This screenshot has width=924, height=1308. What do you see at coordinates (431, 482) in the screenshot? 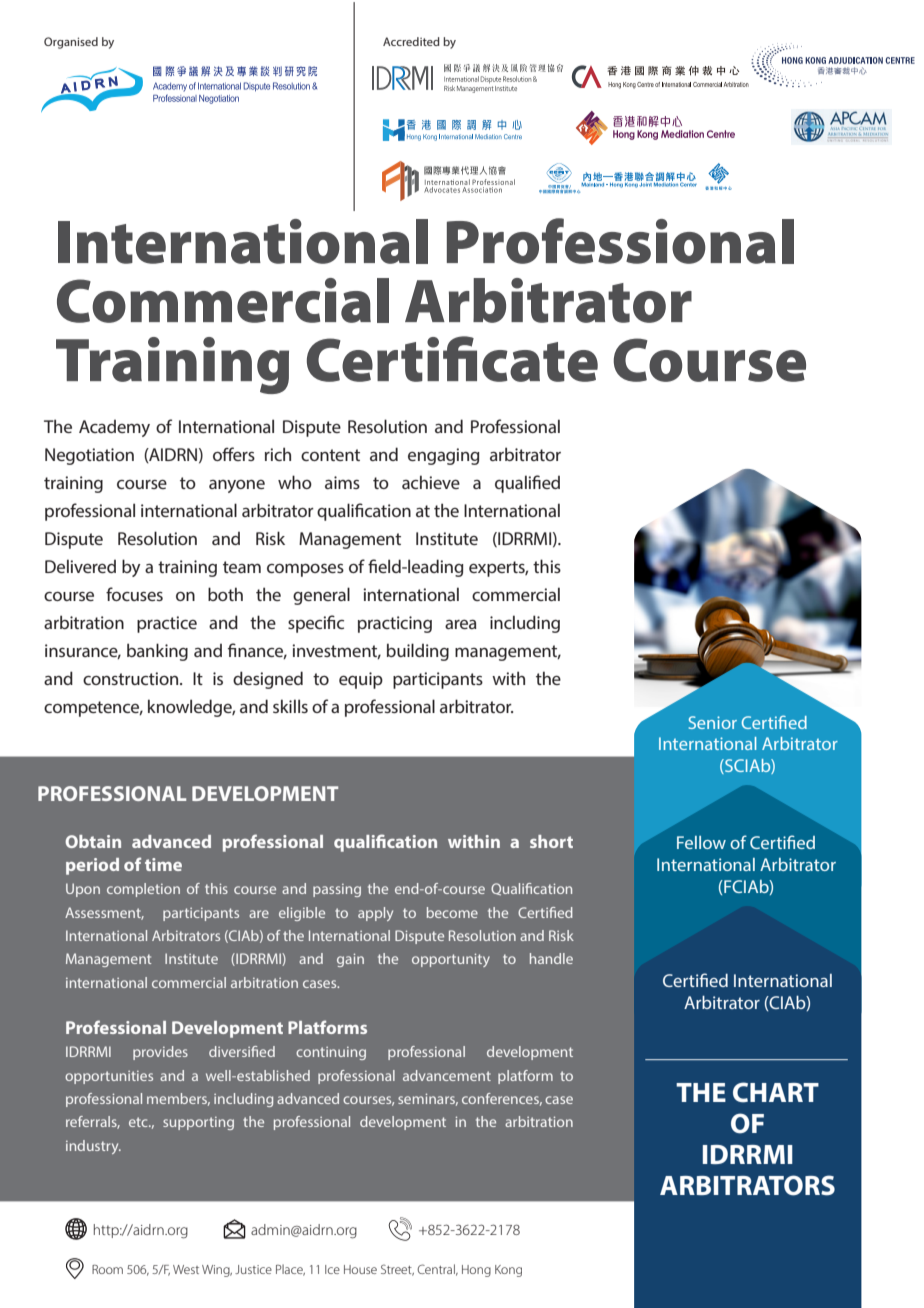
I see `achieve` at bounding box center [431, 482].
